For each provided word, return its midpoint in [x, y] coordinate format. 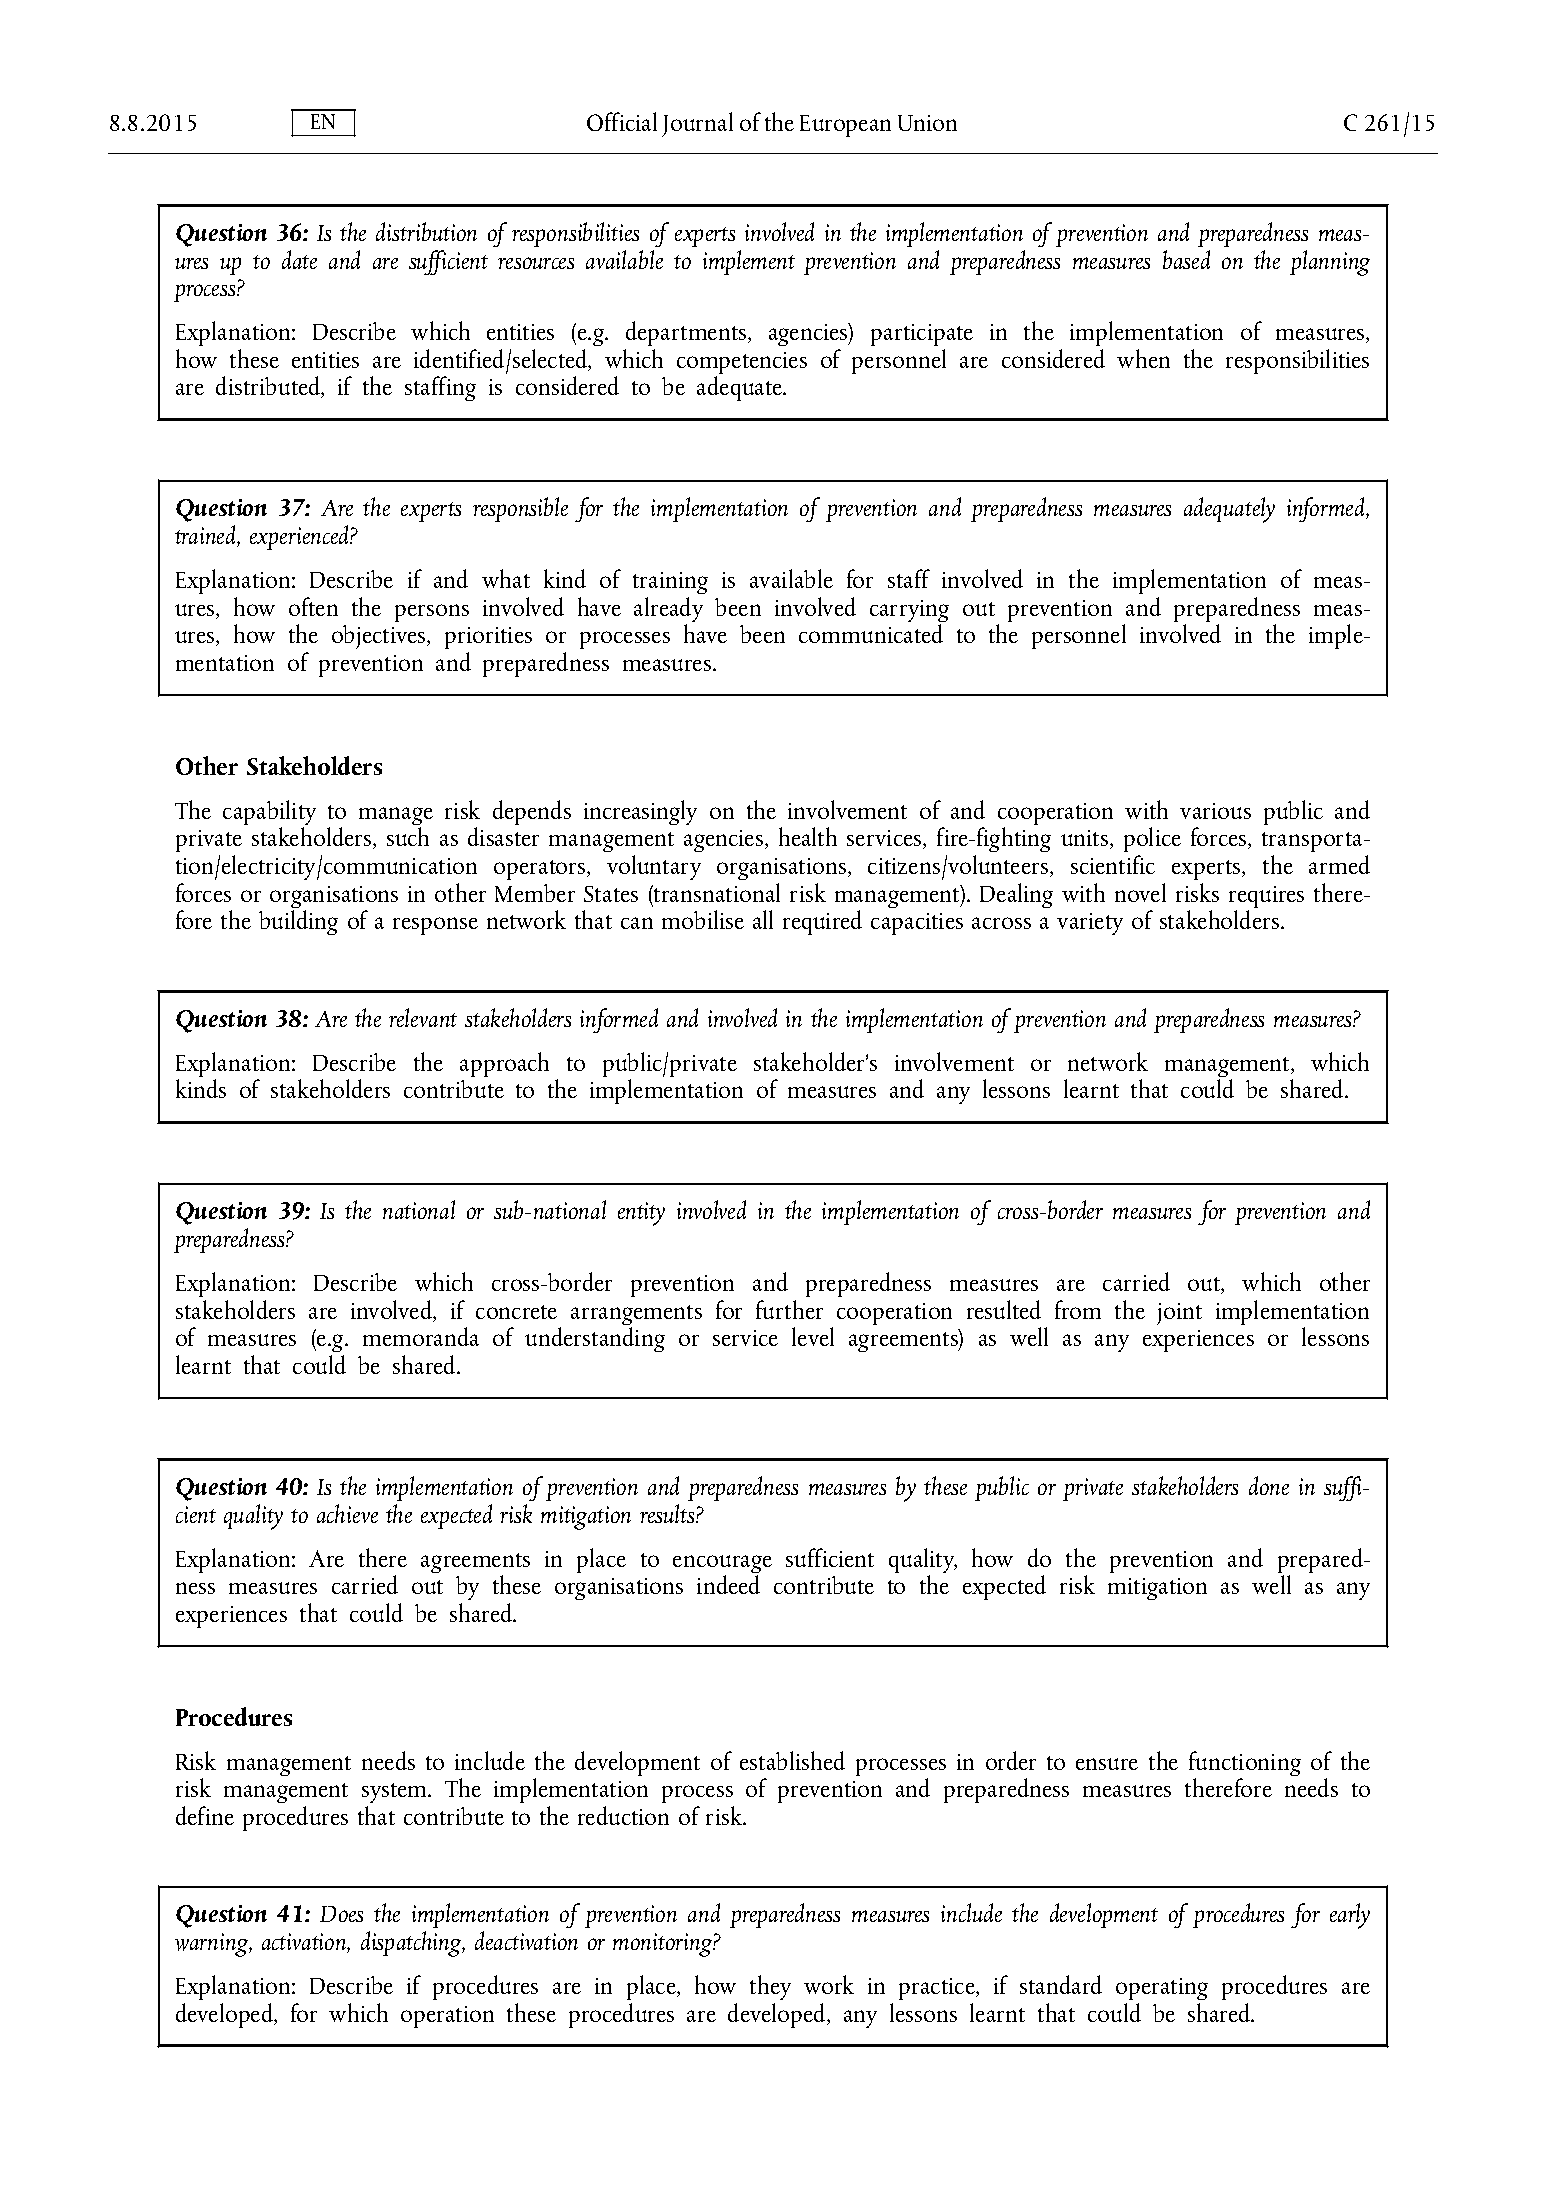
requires [1266, 898]
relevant [423, 1017]
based [1186, 259]
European [845, 126]
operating [1162, 1989]
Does [341, 1914]
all [763, 919]
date [299, 259]
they [770, 1987]
